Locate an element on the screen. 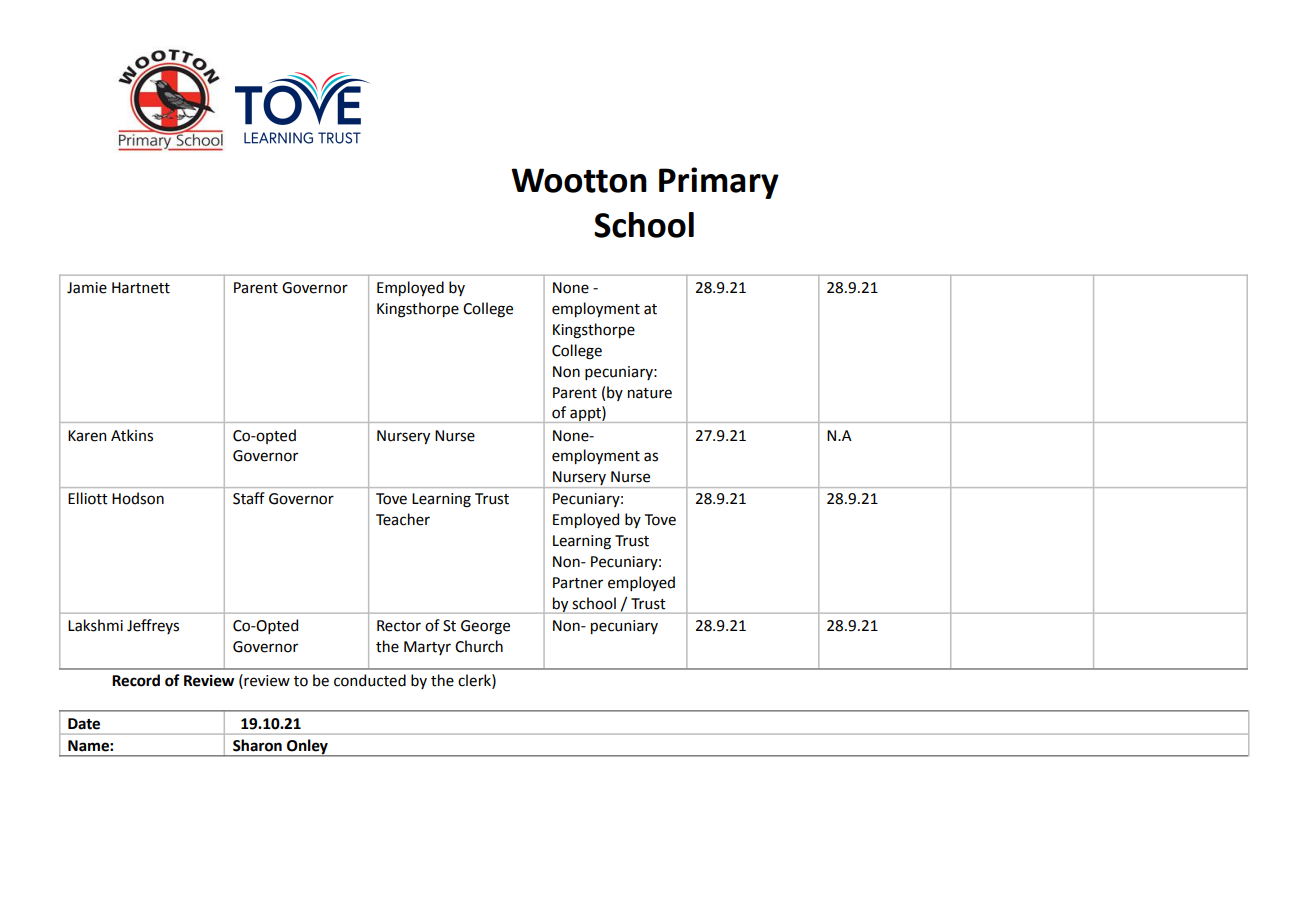 The width and height of the screenshot is (1307, 924). Staff is located at coordinates (249, 498).
